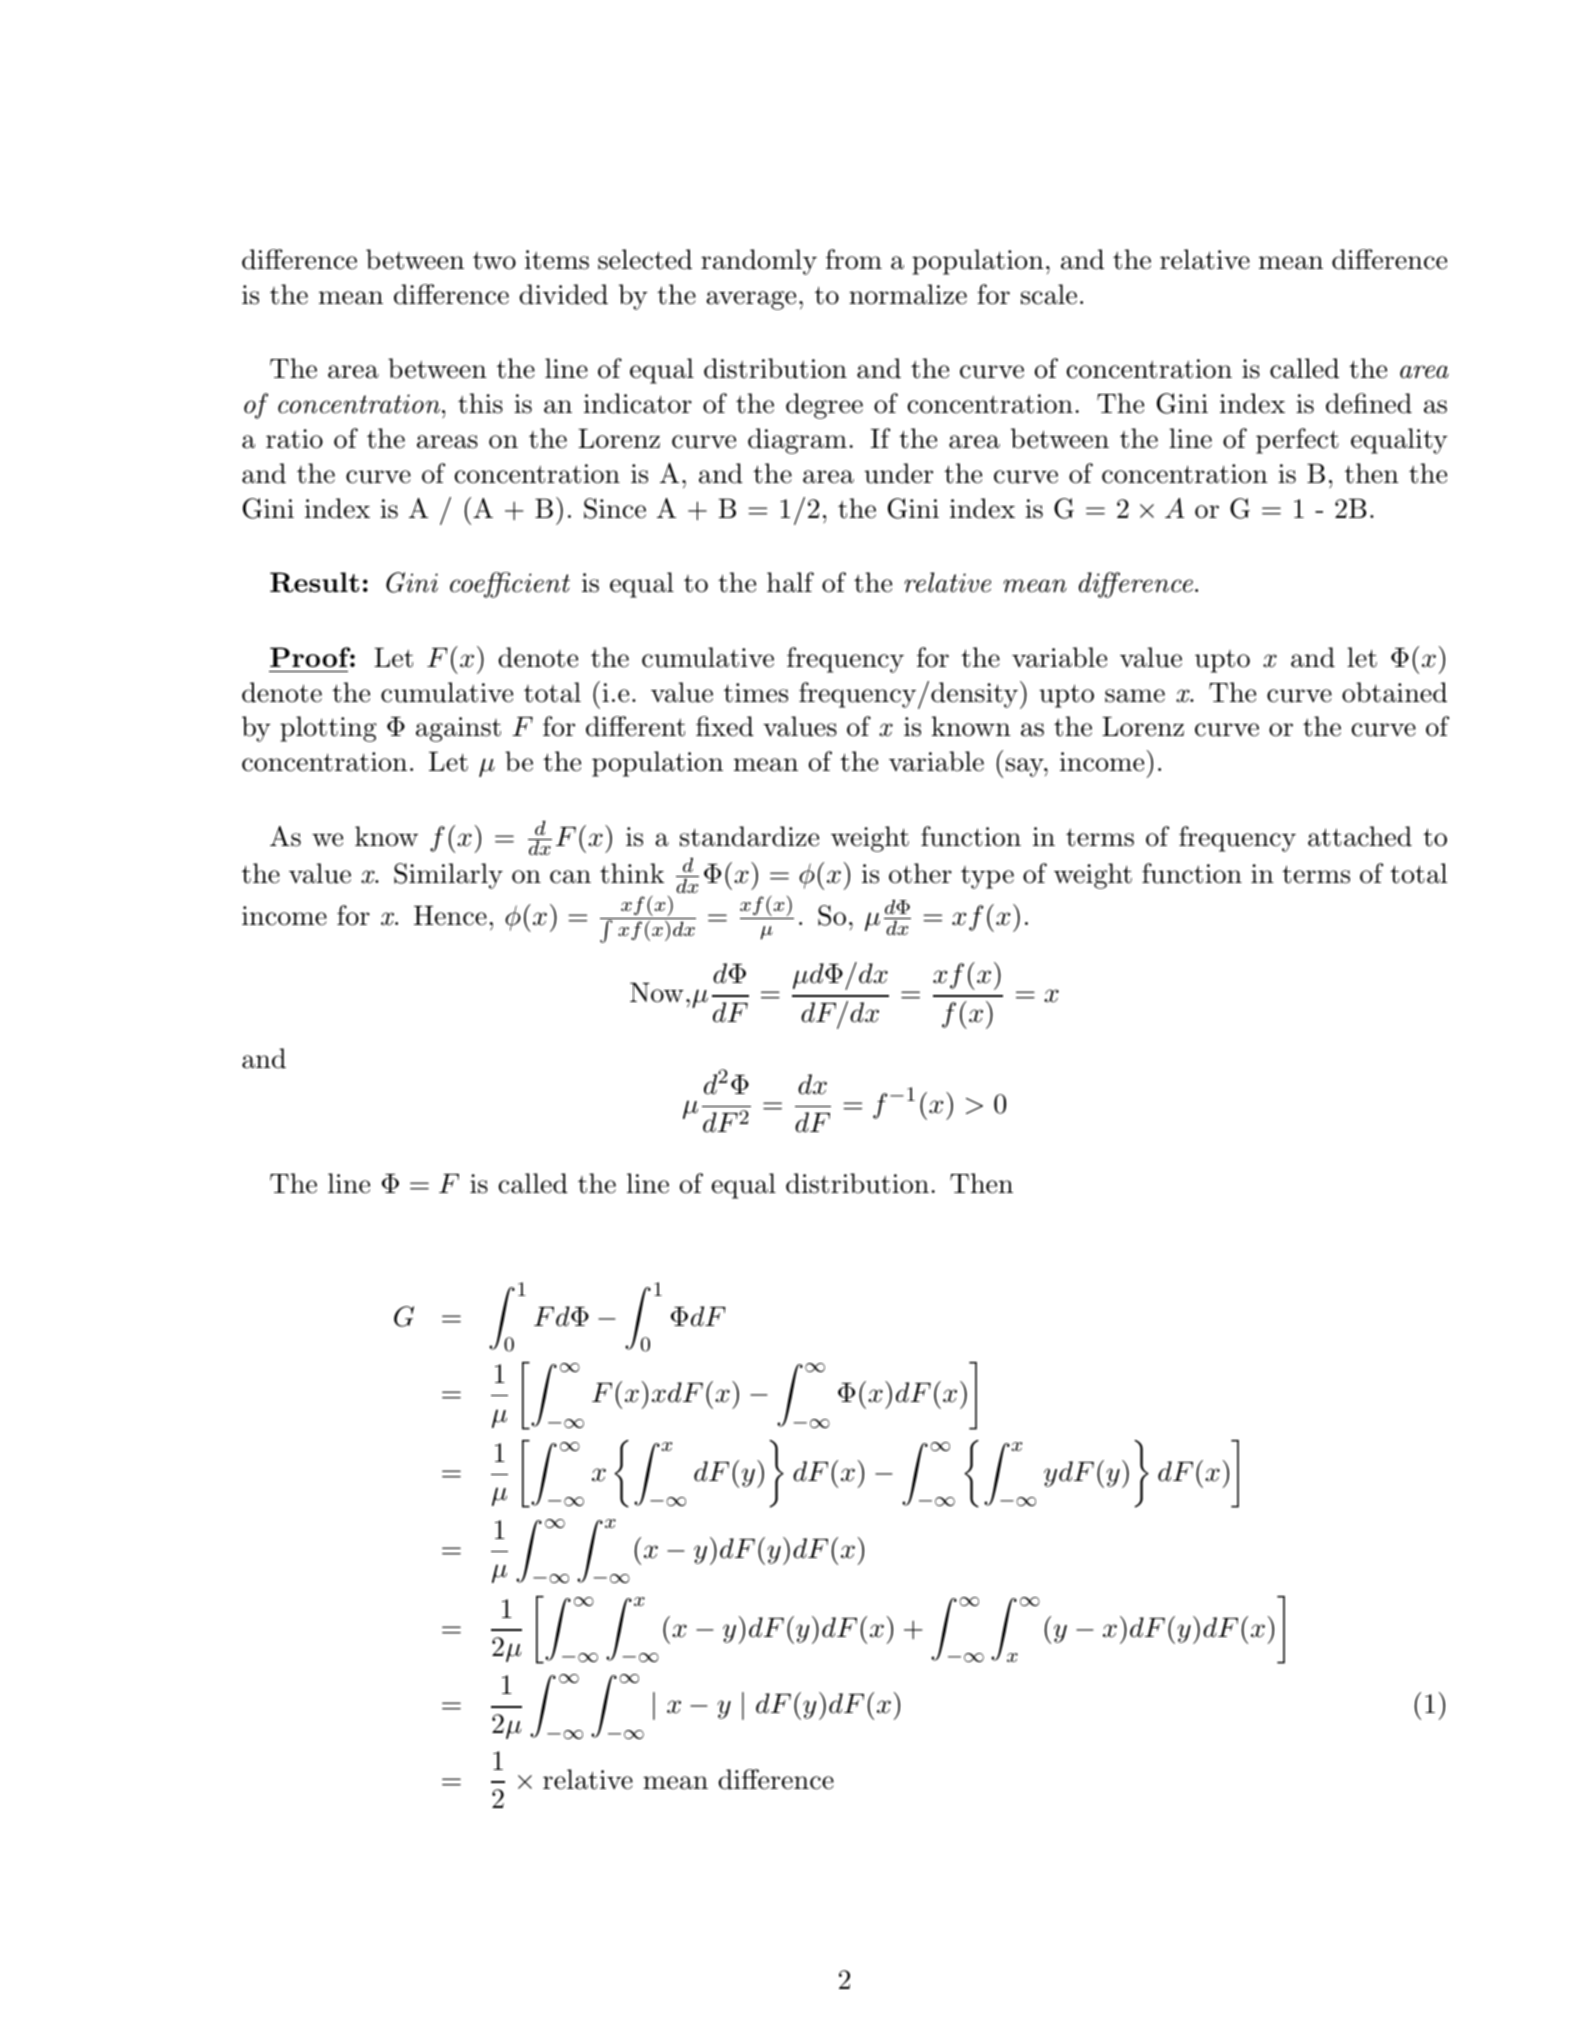 The width and height of the screenshot is (1578, 2042). I want to click on fixed, so click(725, 726).
